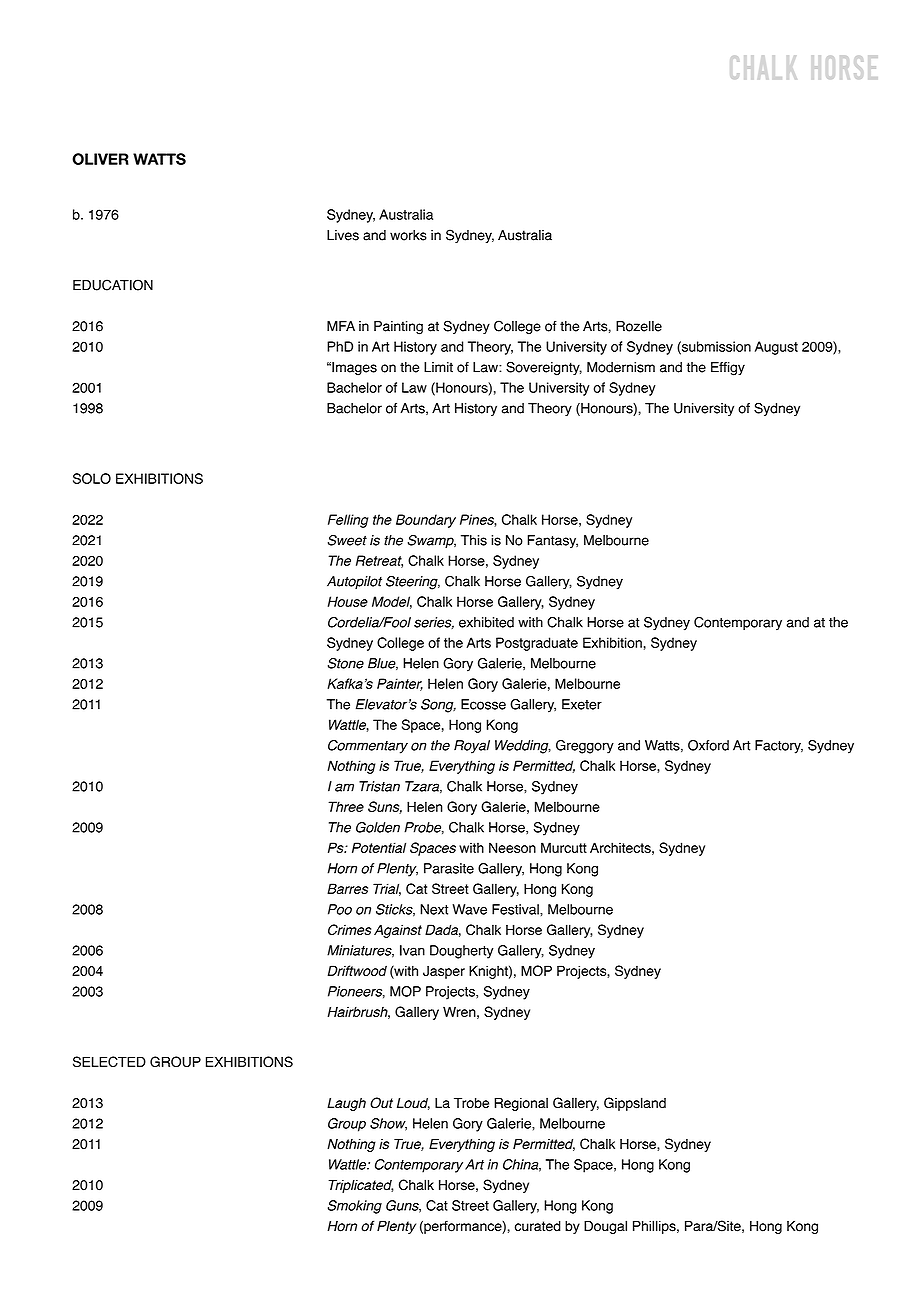  Describe the element at coordinates (92, 478) in the screenshot. I see `SOLO` at that location.
